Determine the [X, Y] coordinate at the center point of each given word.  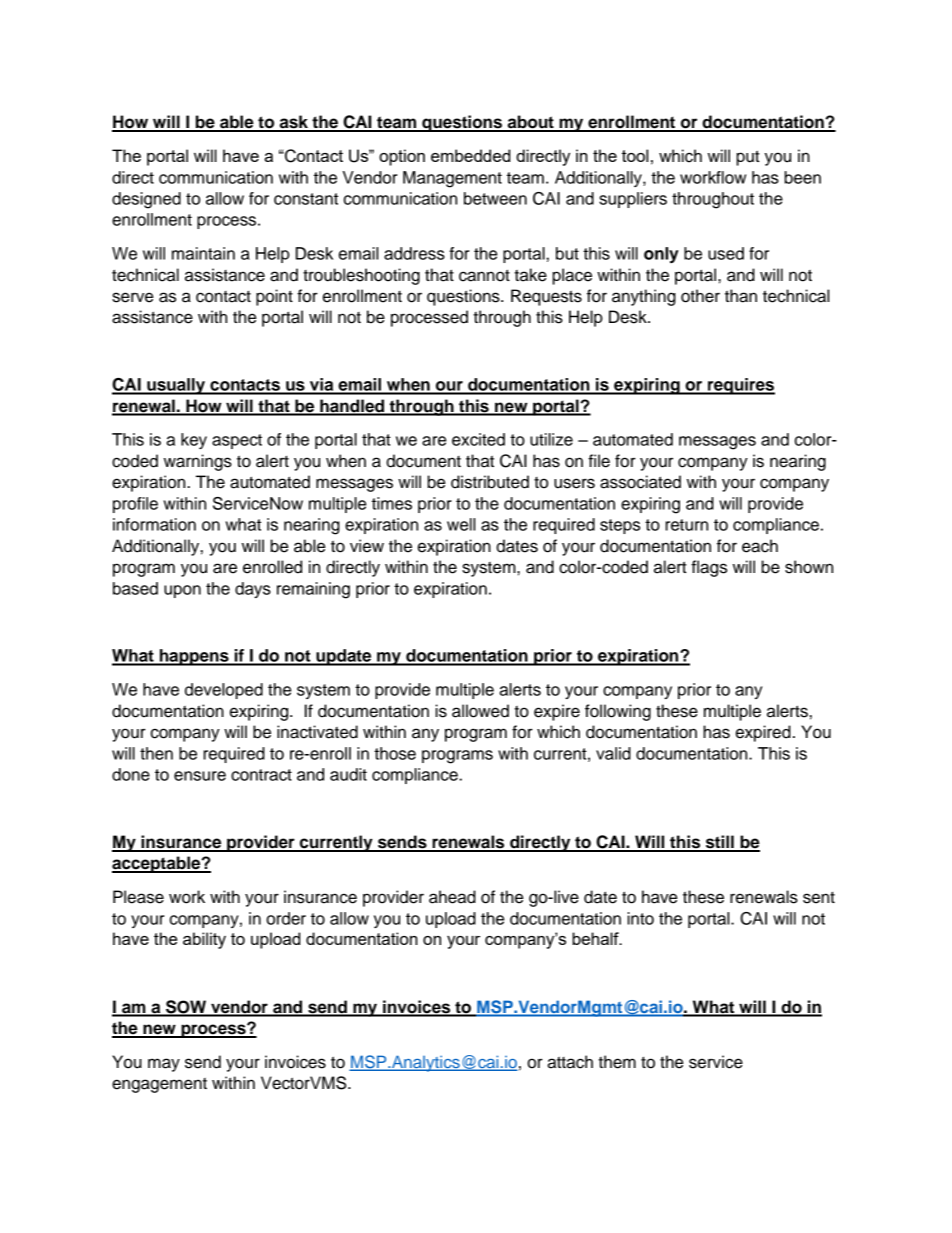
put [748, 158]
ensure [200, 776]
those [395, 753]
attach [570, 1062]
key [194, 441]
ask [293, 123]
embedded [470, 155]
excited [478, 439]
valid [613, 753]
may [164, 1065]
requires [740, 386]
